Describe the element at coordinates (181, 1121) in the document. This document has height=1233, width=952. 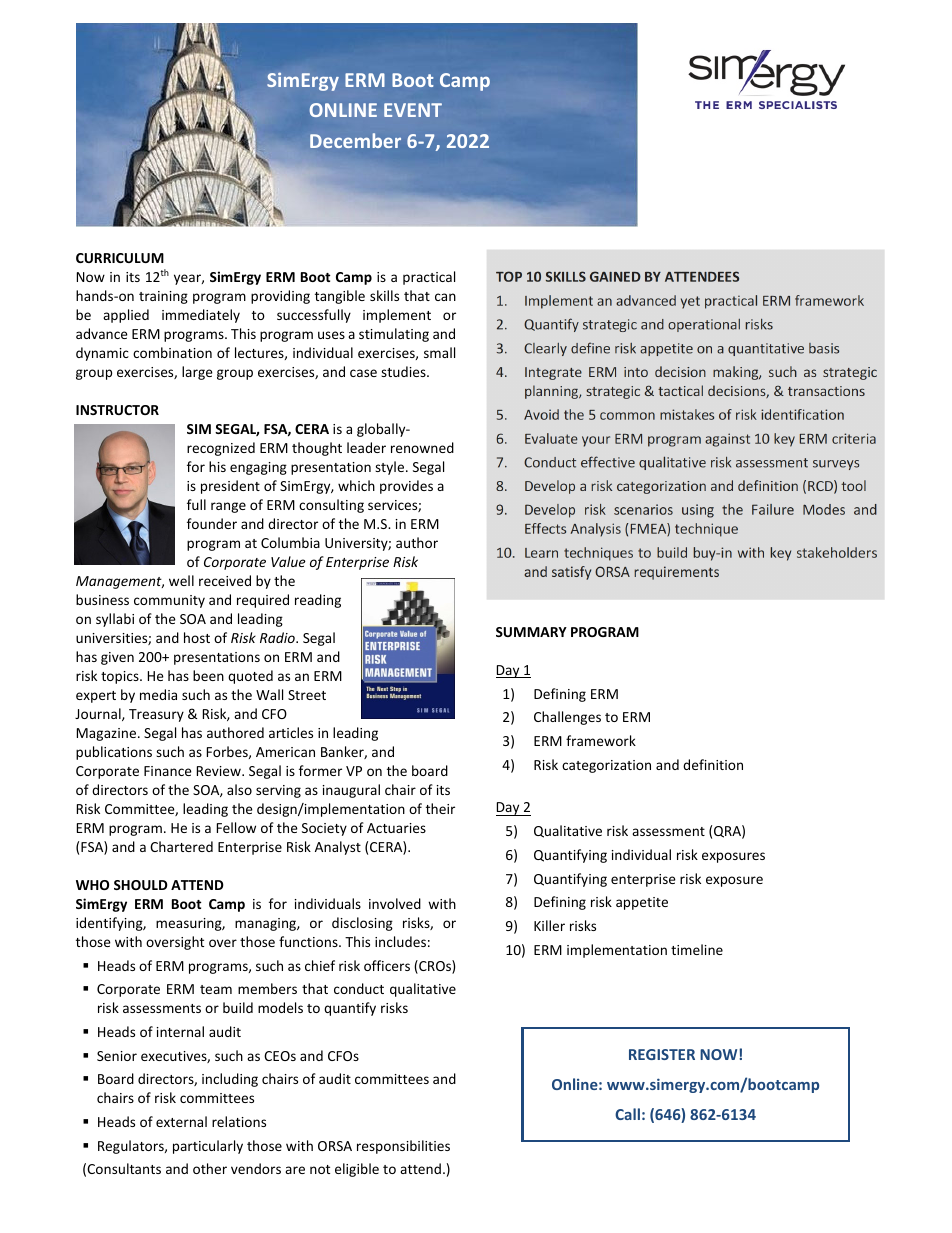
I see `external` at that location.
